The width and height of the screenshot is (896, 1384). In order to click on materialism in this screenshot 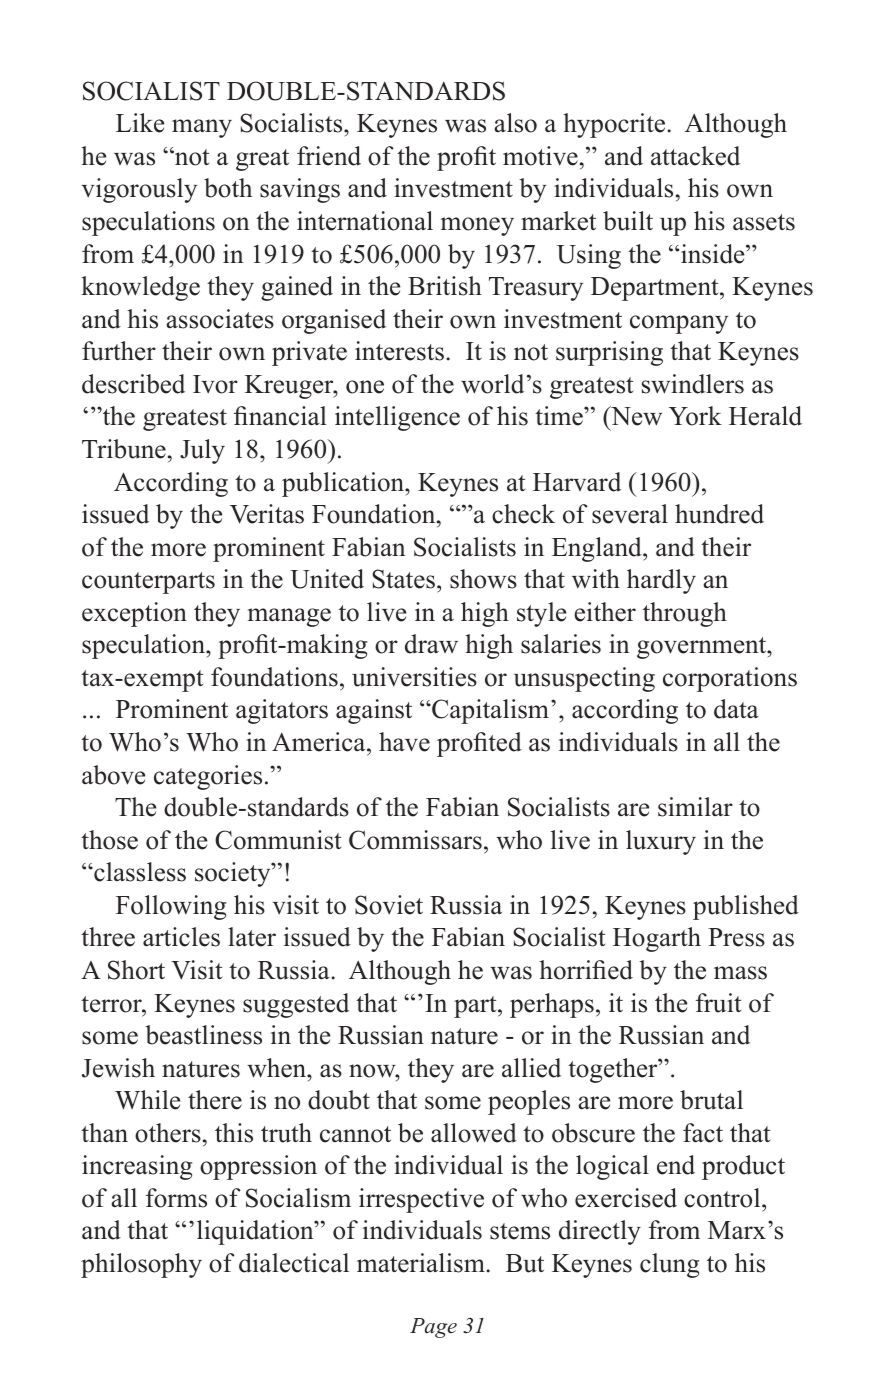, I will do `click(422, 1263)`.
